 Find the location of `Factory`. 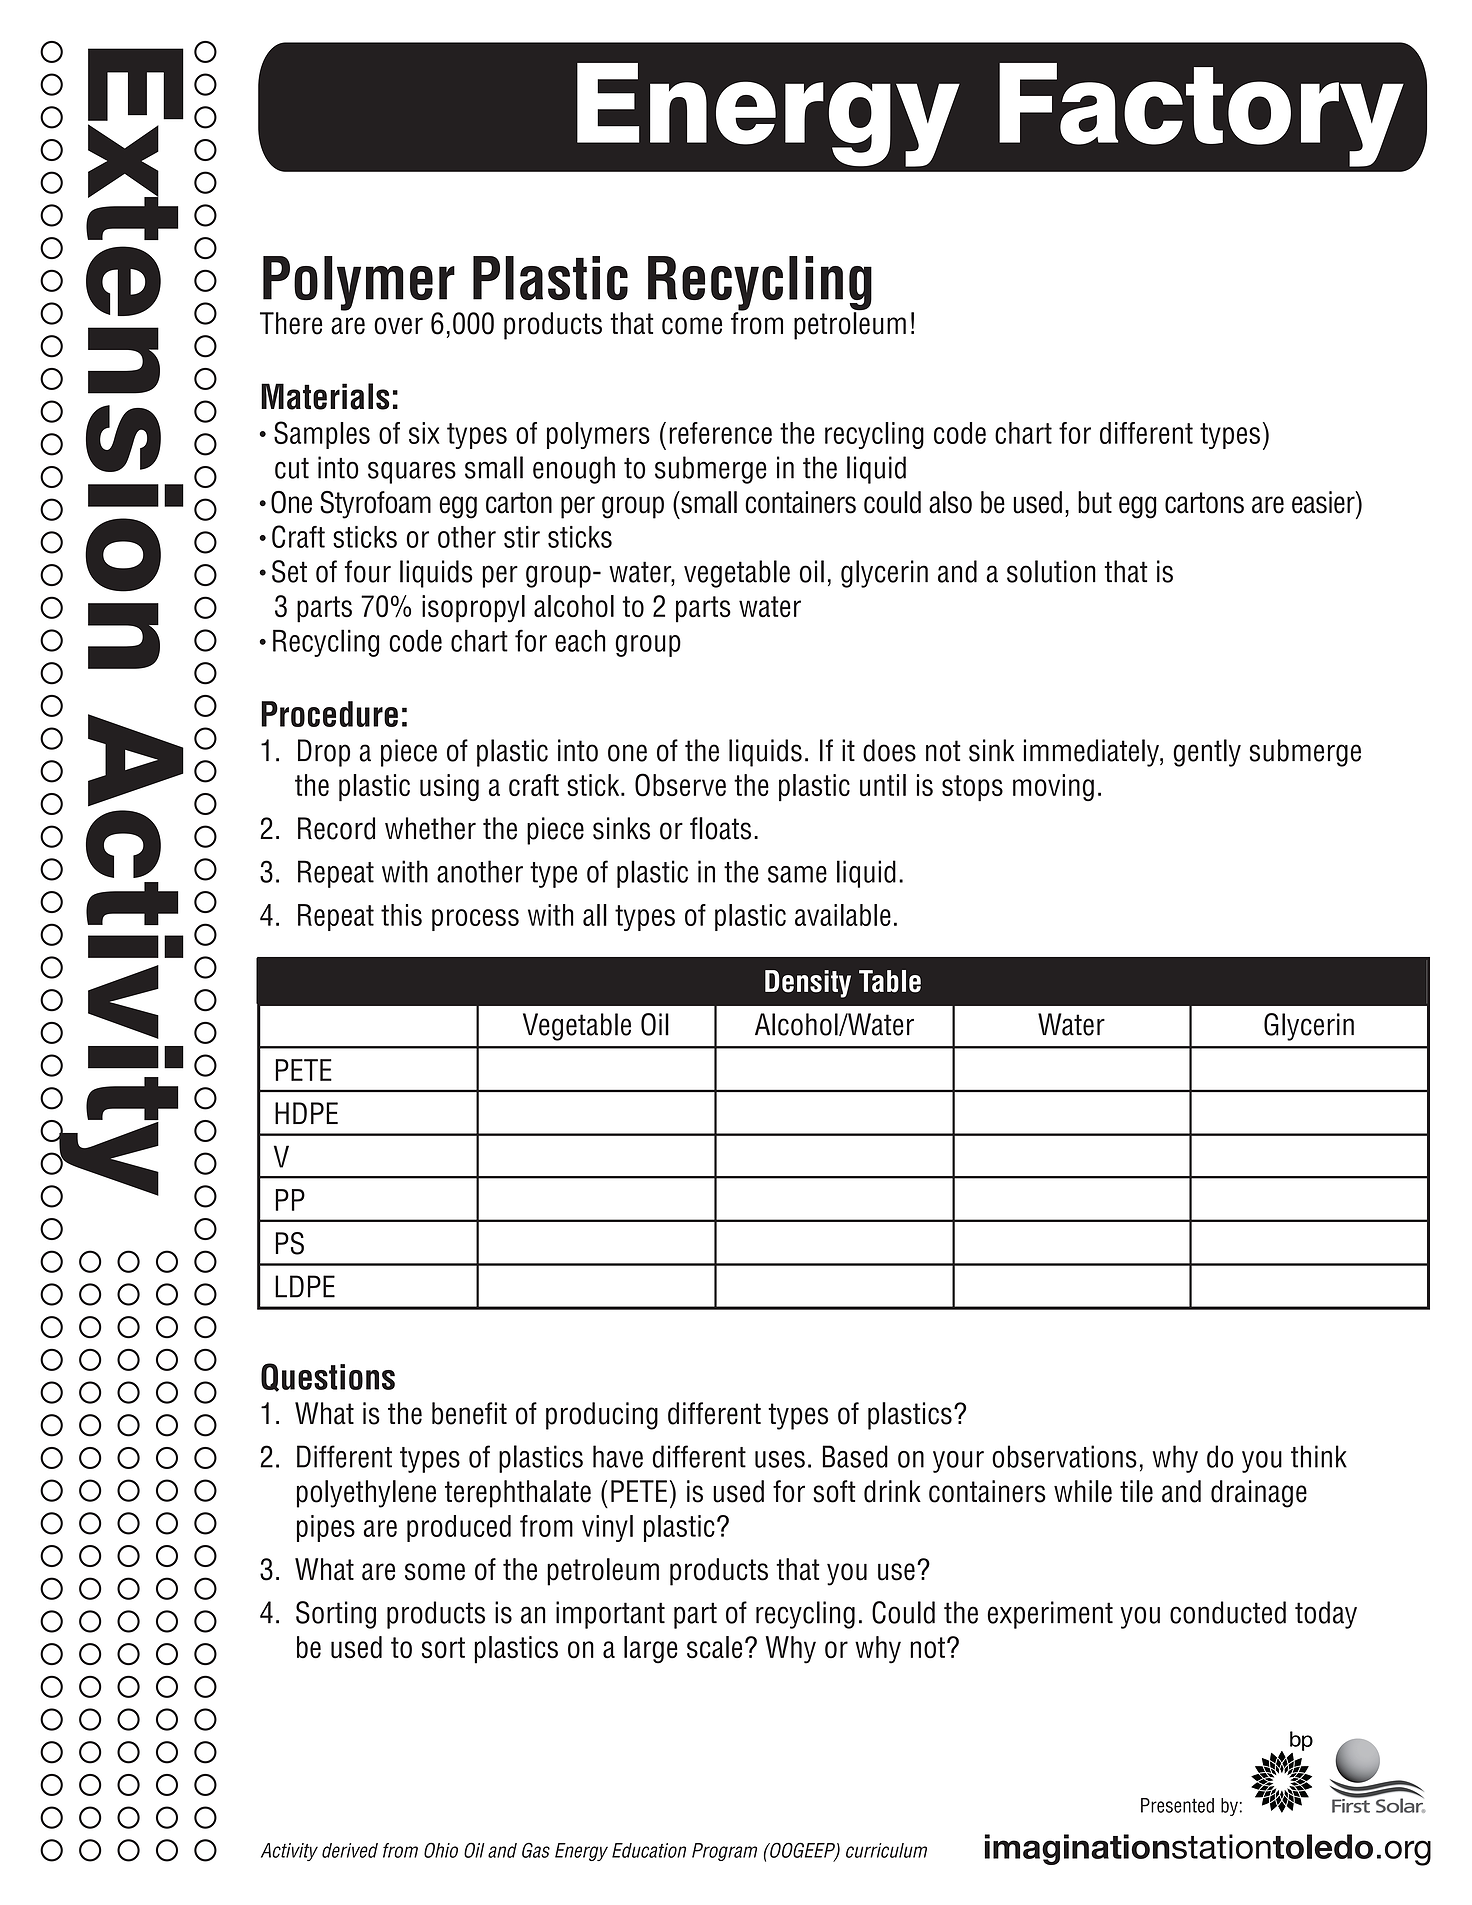

Factory is located at coordinates (1201, 115).
